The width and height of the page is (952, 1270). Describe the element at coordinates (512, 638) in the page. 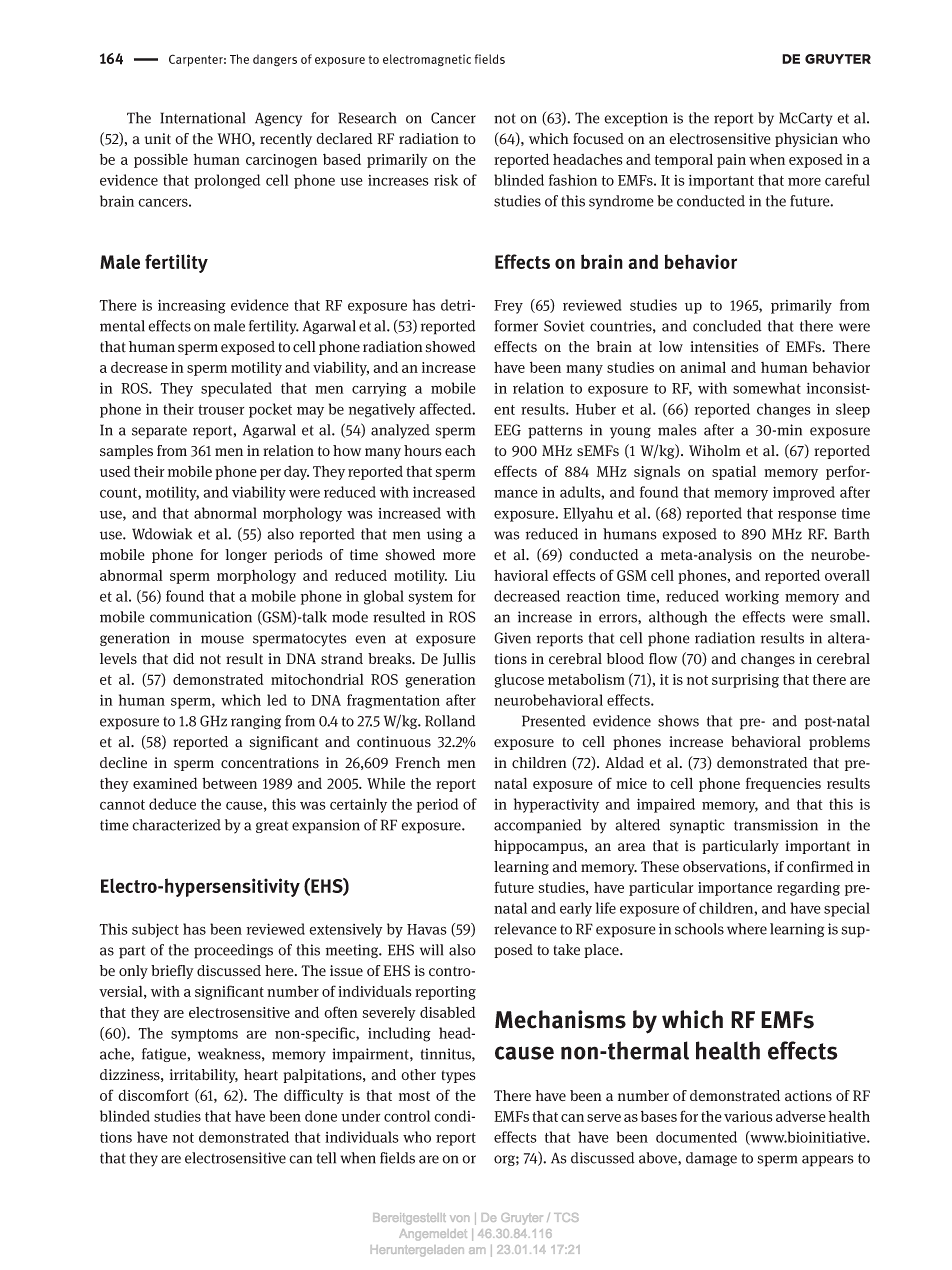

I see `Given` at that location.
